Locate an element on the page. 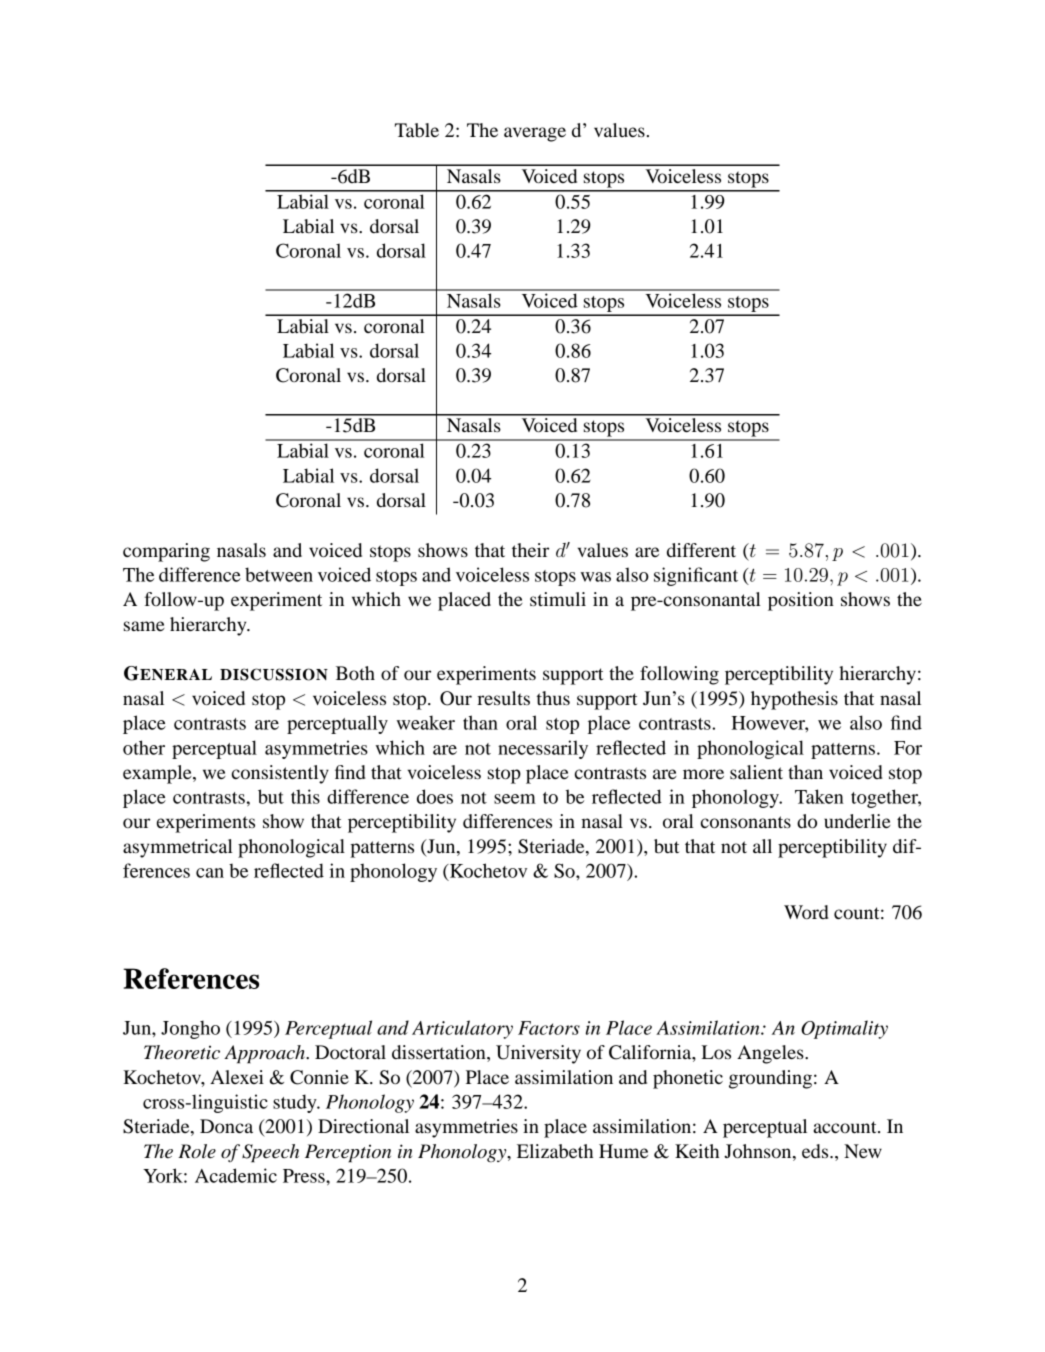 The image size is (1045, 1352). seem is located at coordinates (515, 799).
